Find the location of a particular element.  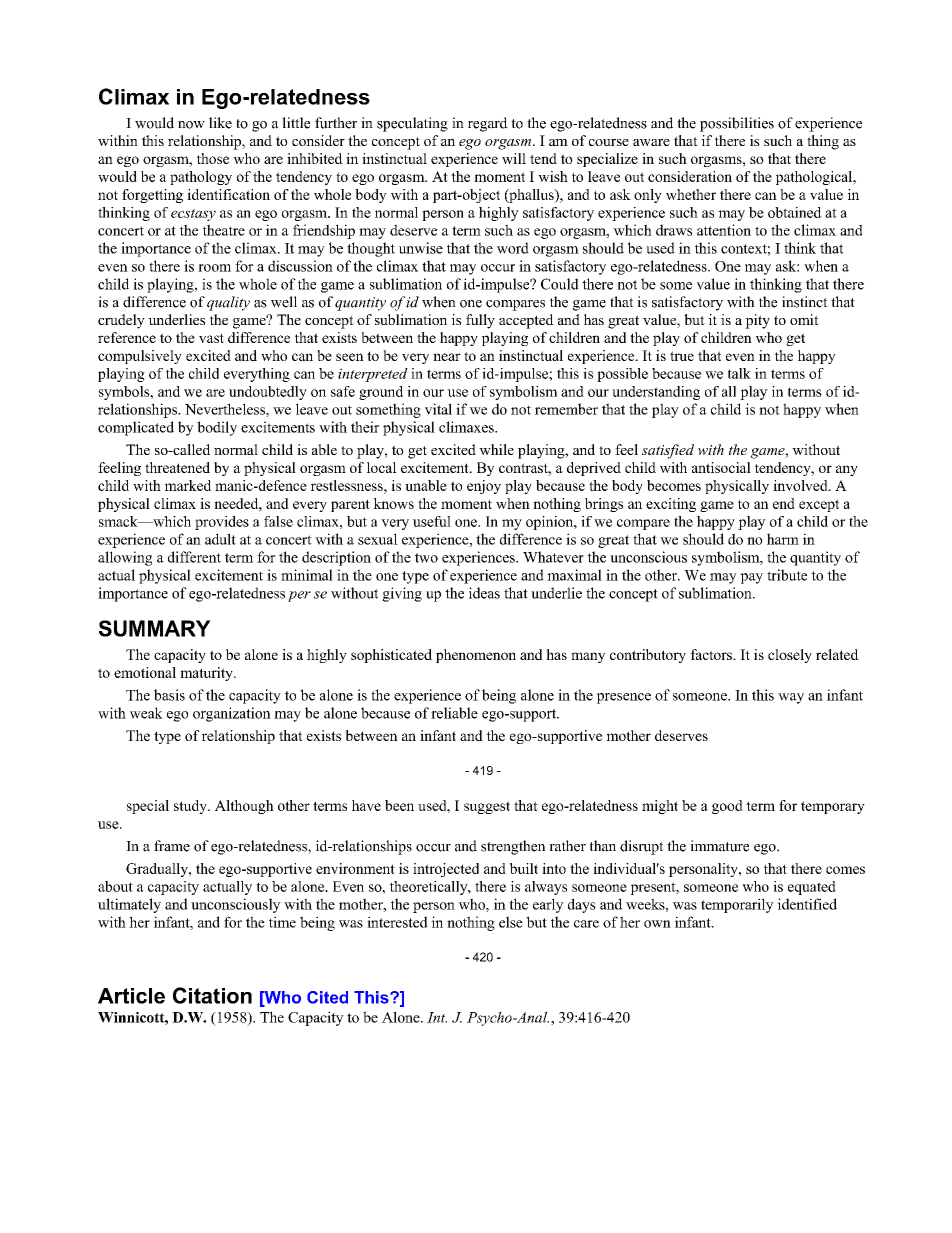

bodily is located at coordinates (217, 428).
